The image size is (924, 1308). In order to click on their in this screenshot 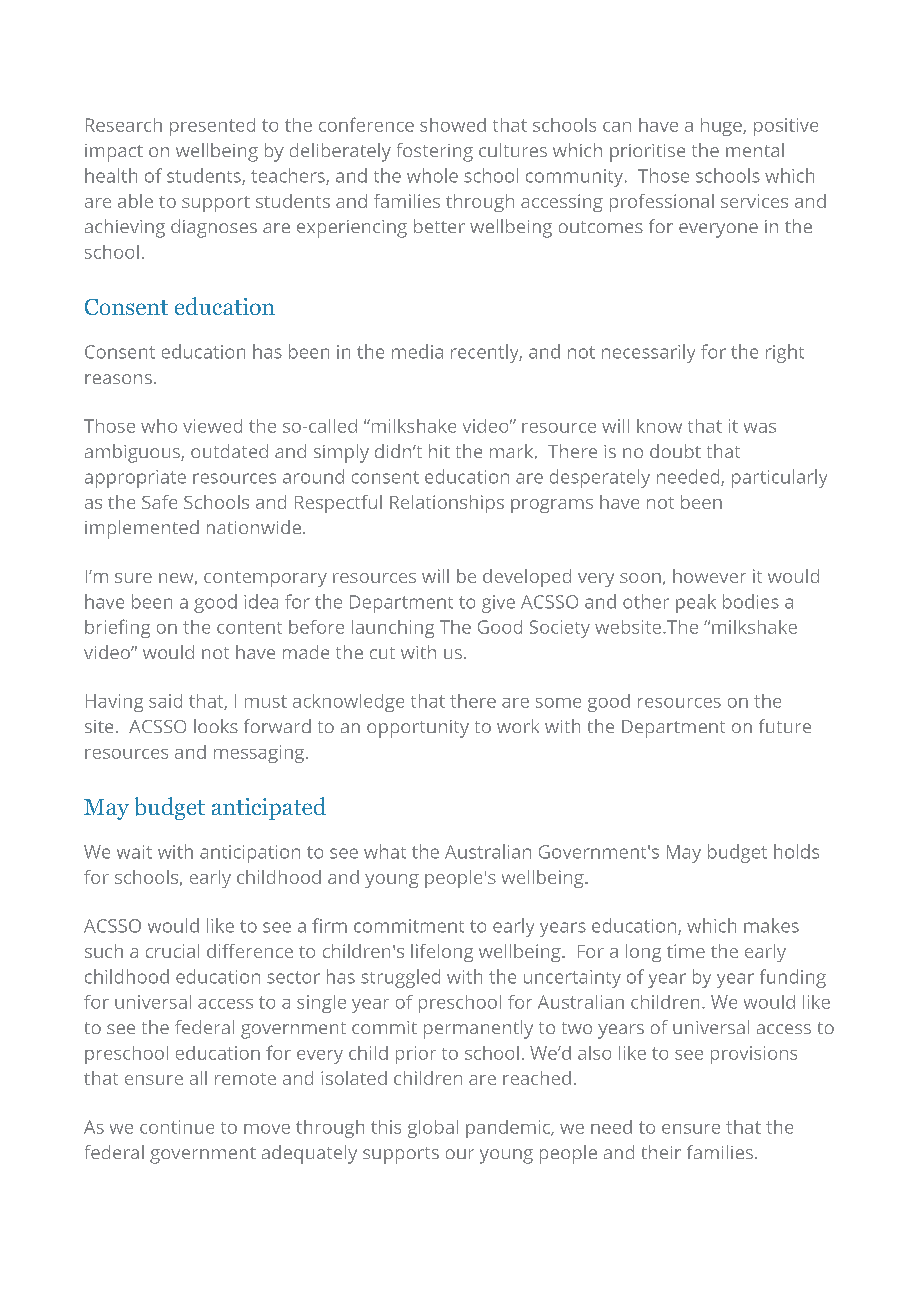, I will do `click(661, 1152)`.
